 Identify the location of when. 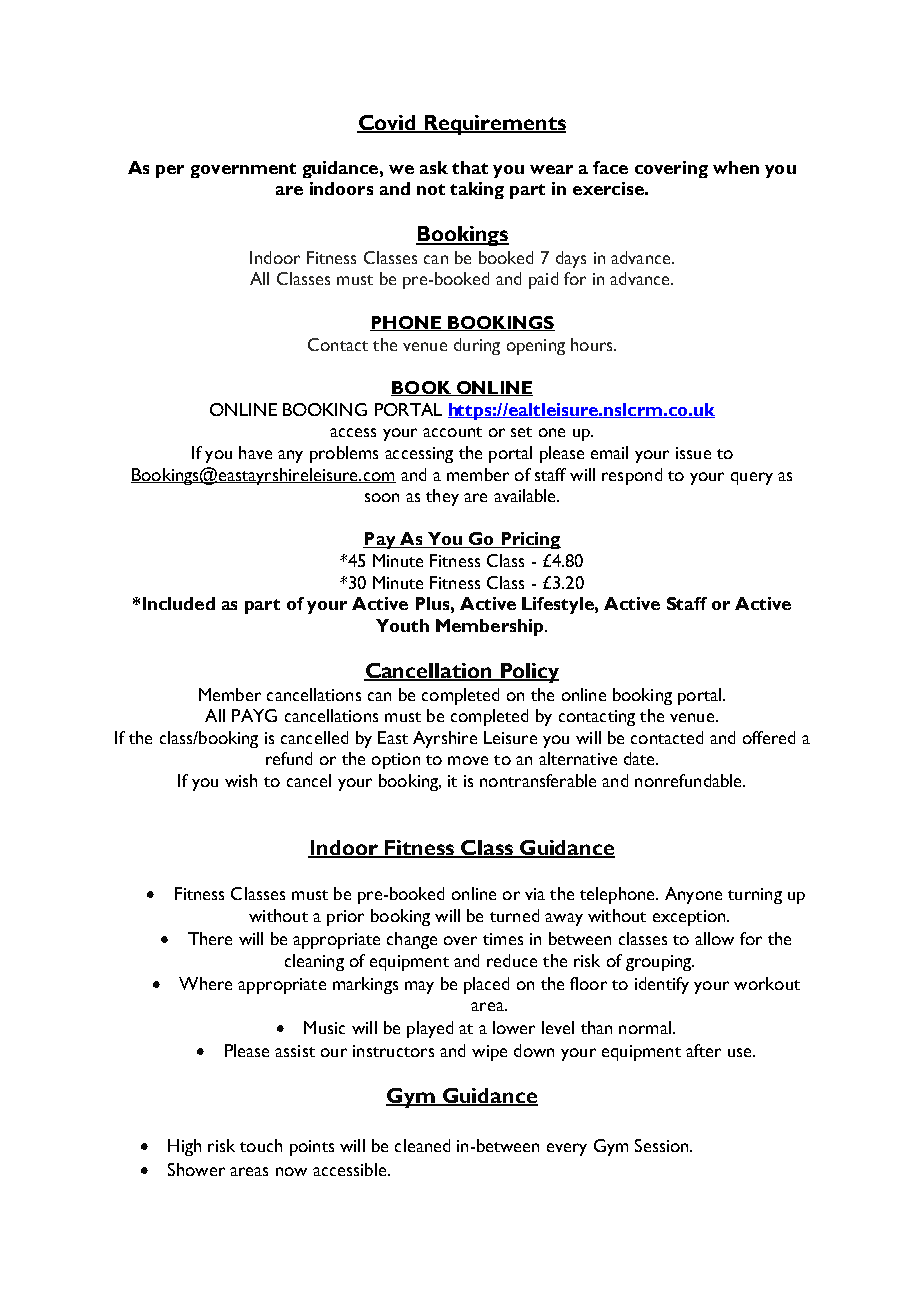
(736, 167).
